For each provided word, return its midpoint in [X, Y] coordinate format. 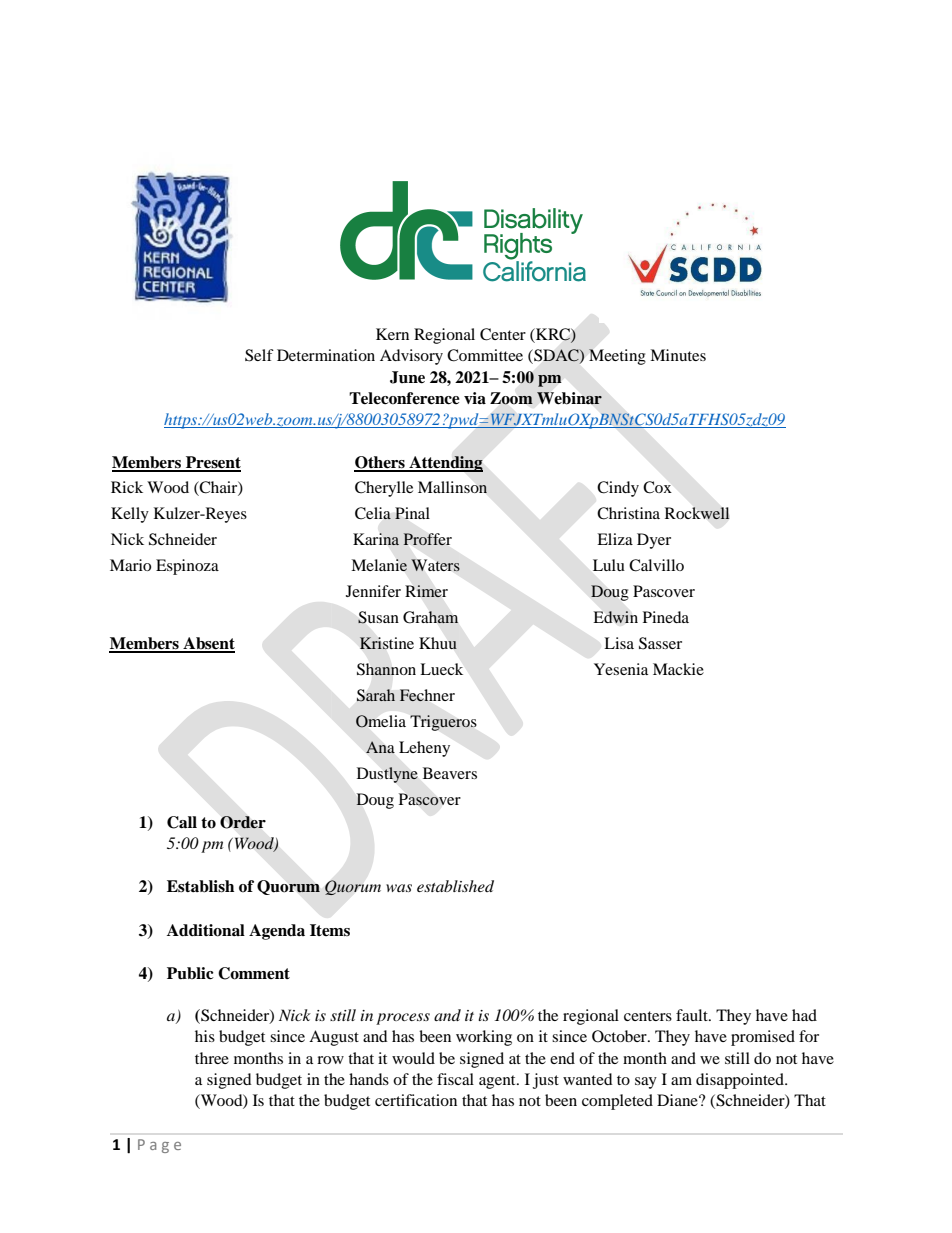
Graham [430, 617]
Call [182, 822]
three [212, 1058]
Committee [485, 355]
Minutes [678, 355]
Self [259, 355]
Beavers [450, 773]
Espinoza [187, 567]
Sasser [660, 643]
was [399, 888]
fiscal [455, 1079]
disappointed [741, 1081]
